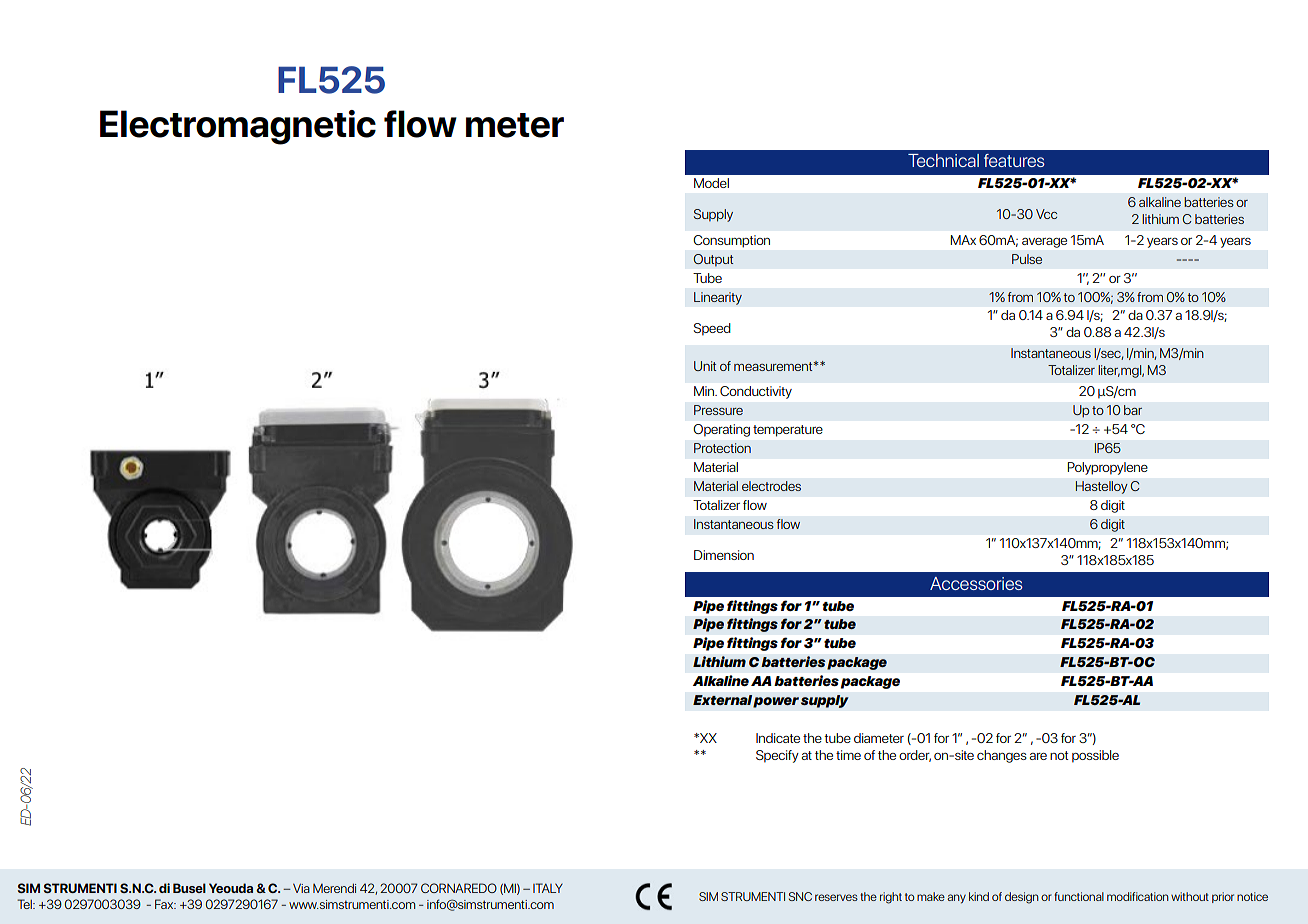 This page has width=1308, height=924. I want to click on Dimension, so click(724, 555).
